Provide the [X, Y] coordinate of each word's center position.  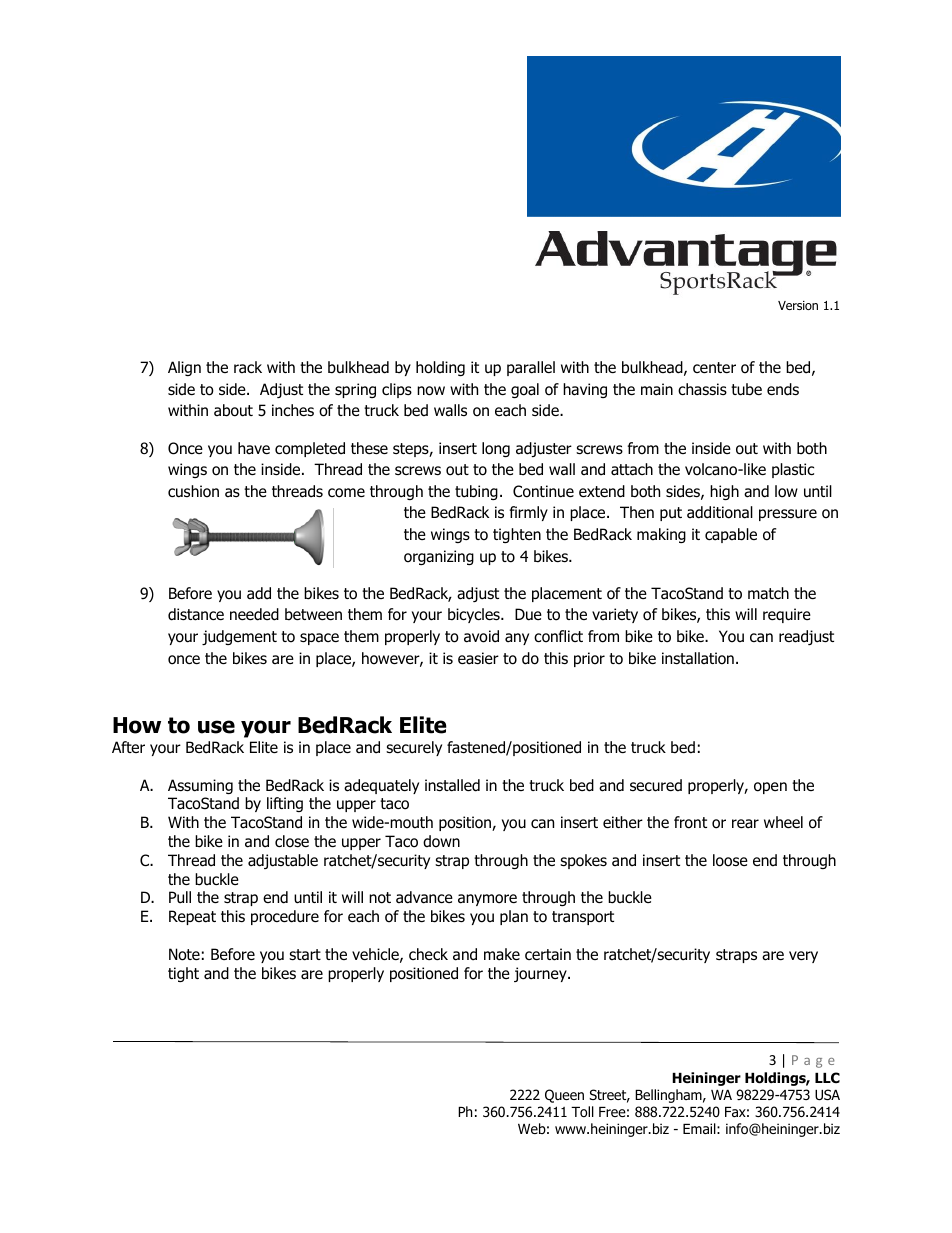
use [216, 727]
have [254, 448]
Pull [180, 897]
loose [730, 860]
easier [478, 658]
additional [720, 512]
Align [184, 368]
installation [698, 658]
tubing [476, 492]
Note [184, 954]
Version [798, 305]
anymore [487, 900]
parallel [531, 368]
